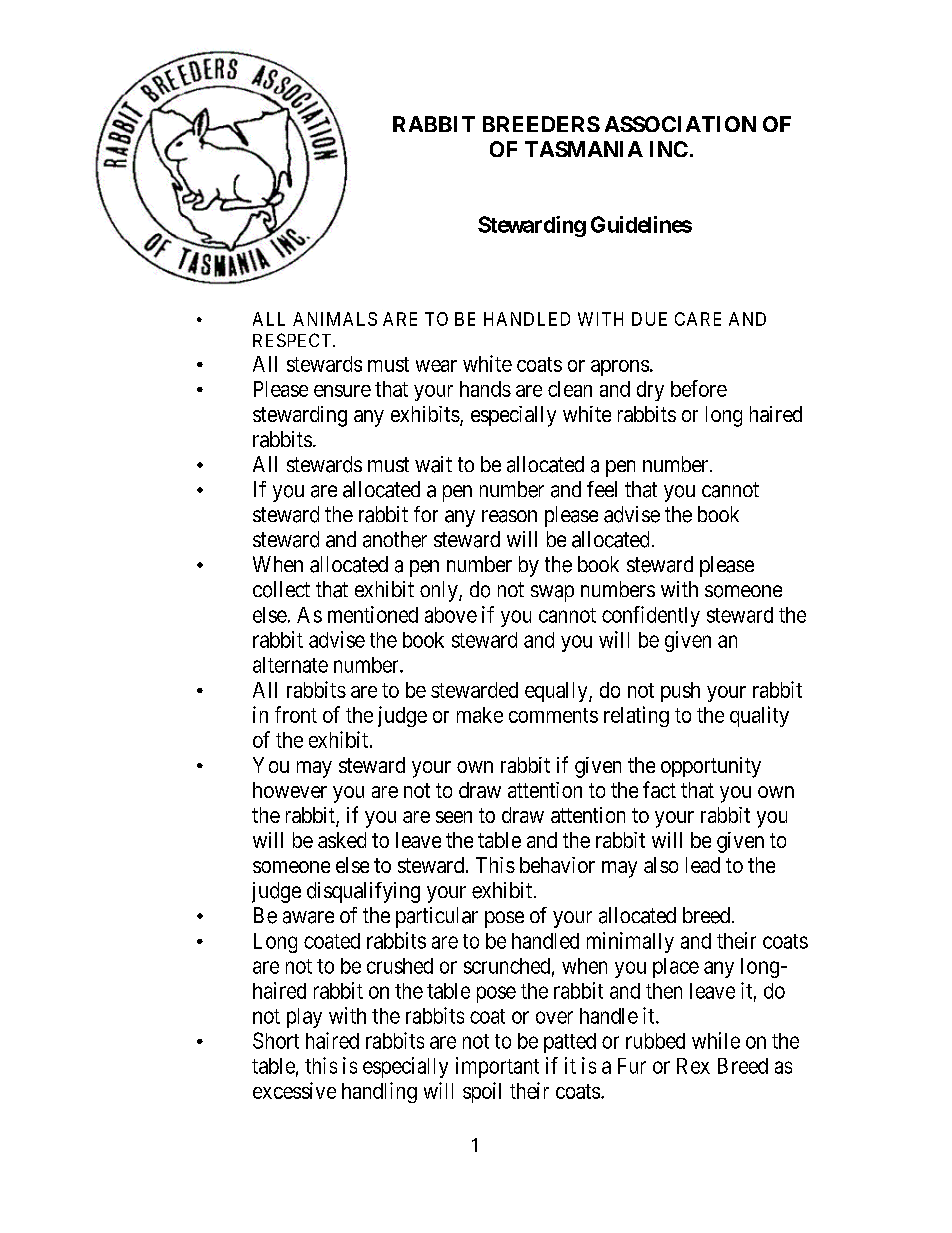 The width and height of the page is (952, 1233). I want to click on INC, so click(669, 149).
